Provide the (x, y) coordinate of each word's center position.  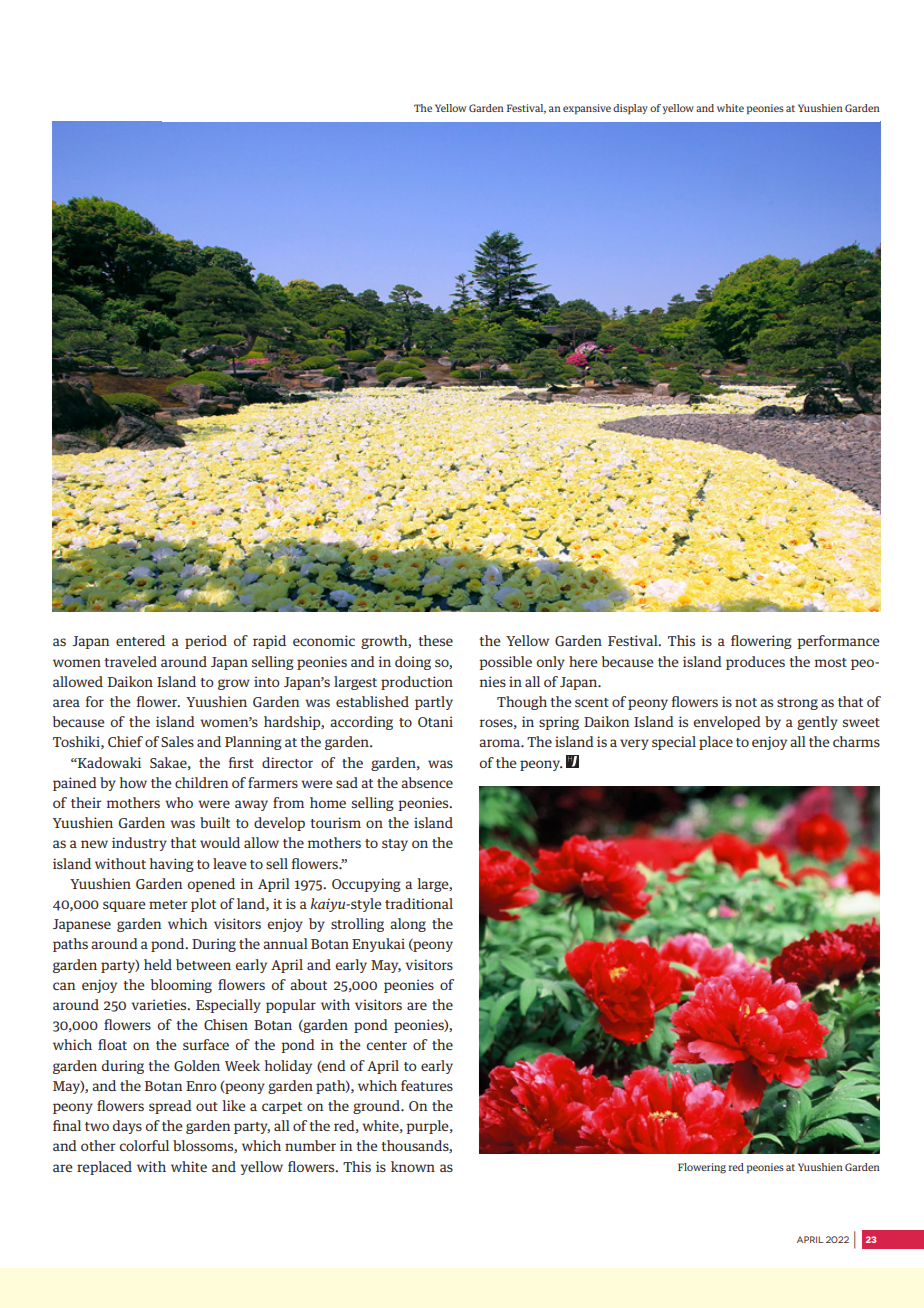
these (435, 640)
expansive (587, 109)
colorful (144, 1145)
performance (838, 642)
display (630, 109)
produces (755, 663)
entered (140, 640)
